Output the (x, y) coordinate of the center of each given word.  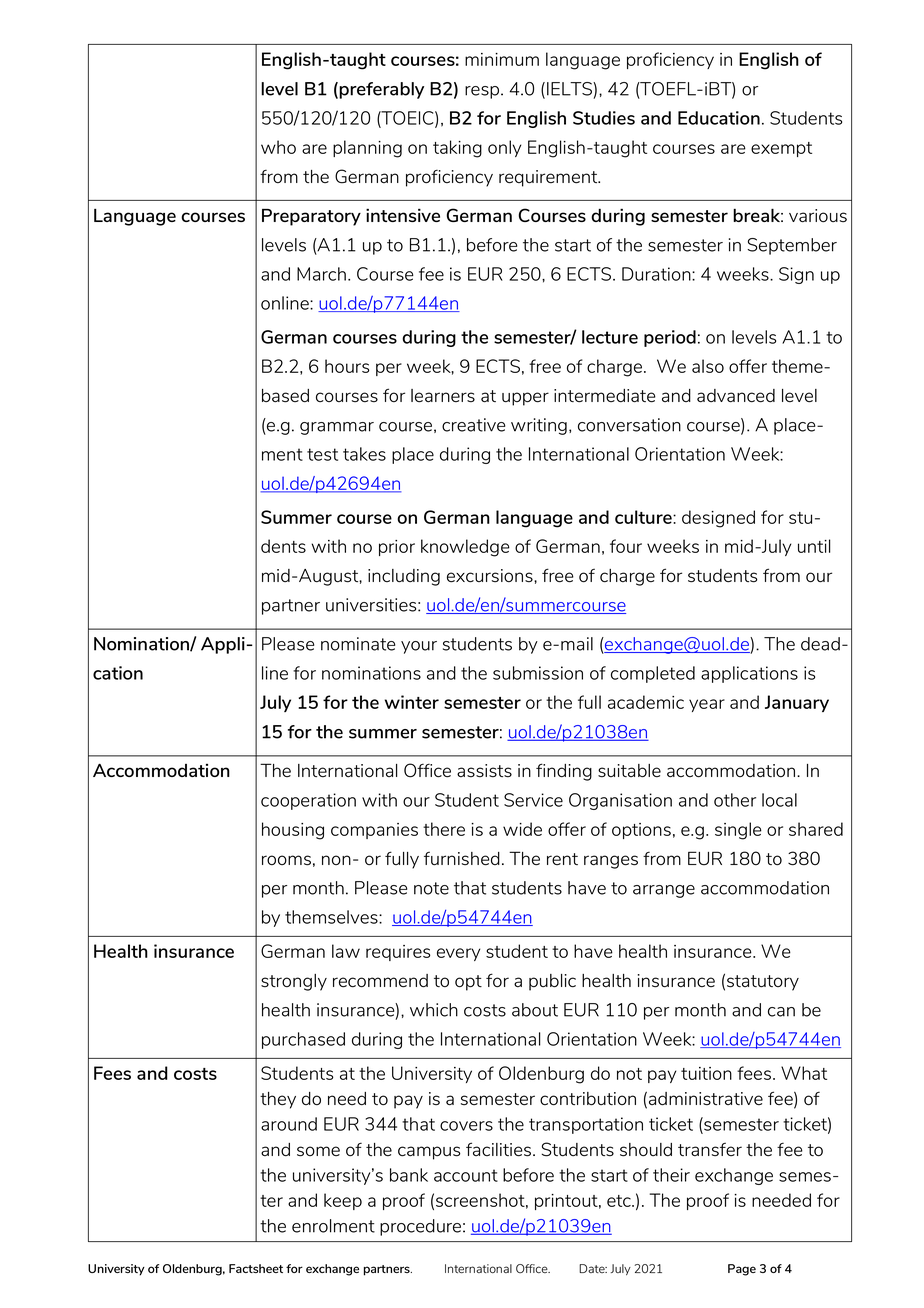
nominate (358, 644)
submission (538, 673)
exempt (781, 149)
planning (367, 149)
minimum (502, 59)
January (797, 703)
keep (343, 1201)
